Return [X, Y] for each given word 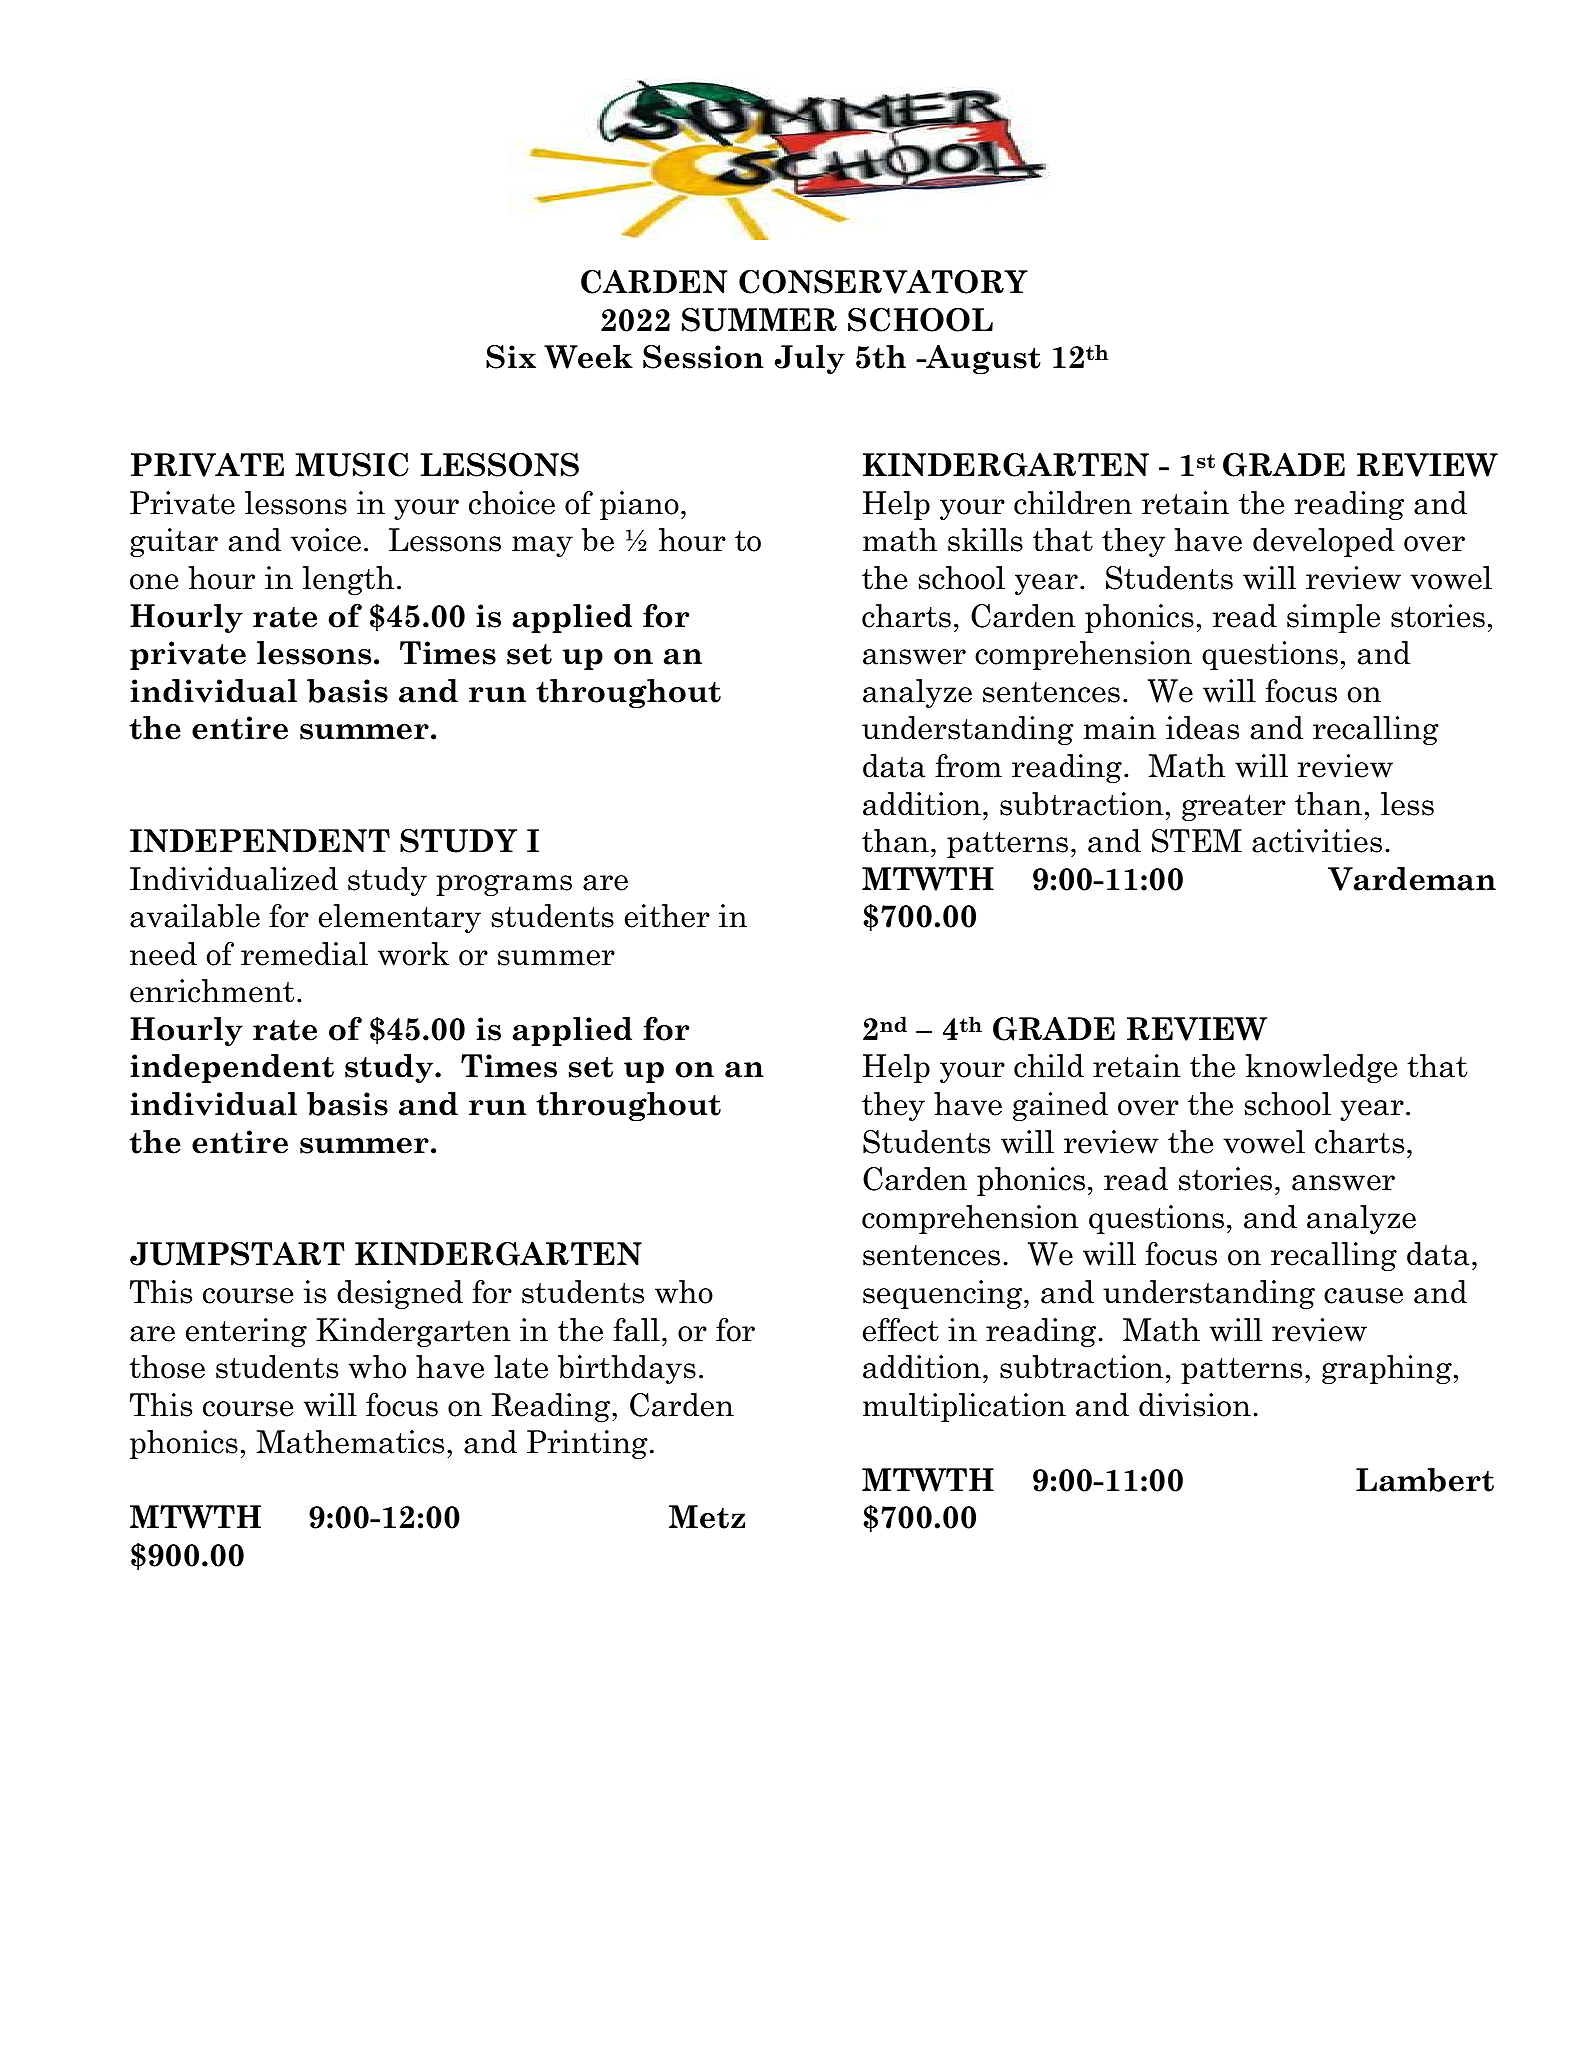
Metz [707, 1517]
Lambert [1425, 1480]
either [667, 916]
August [982, 359]
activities [1317, 841]
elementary [400, 918]
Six [511, 357]
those [167, 1367]
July [810, 359]
